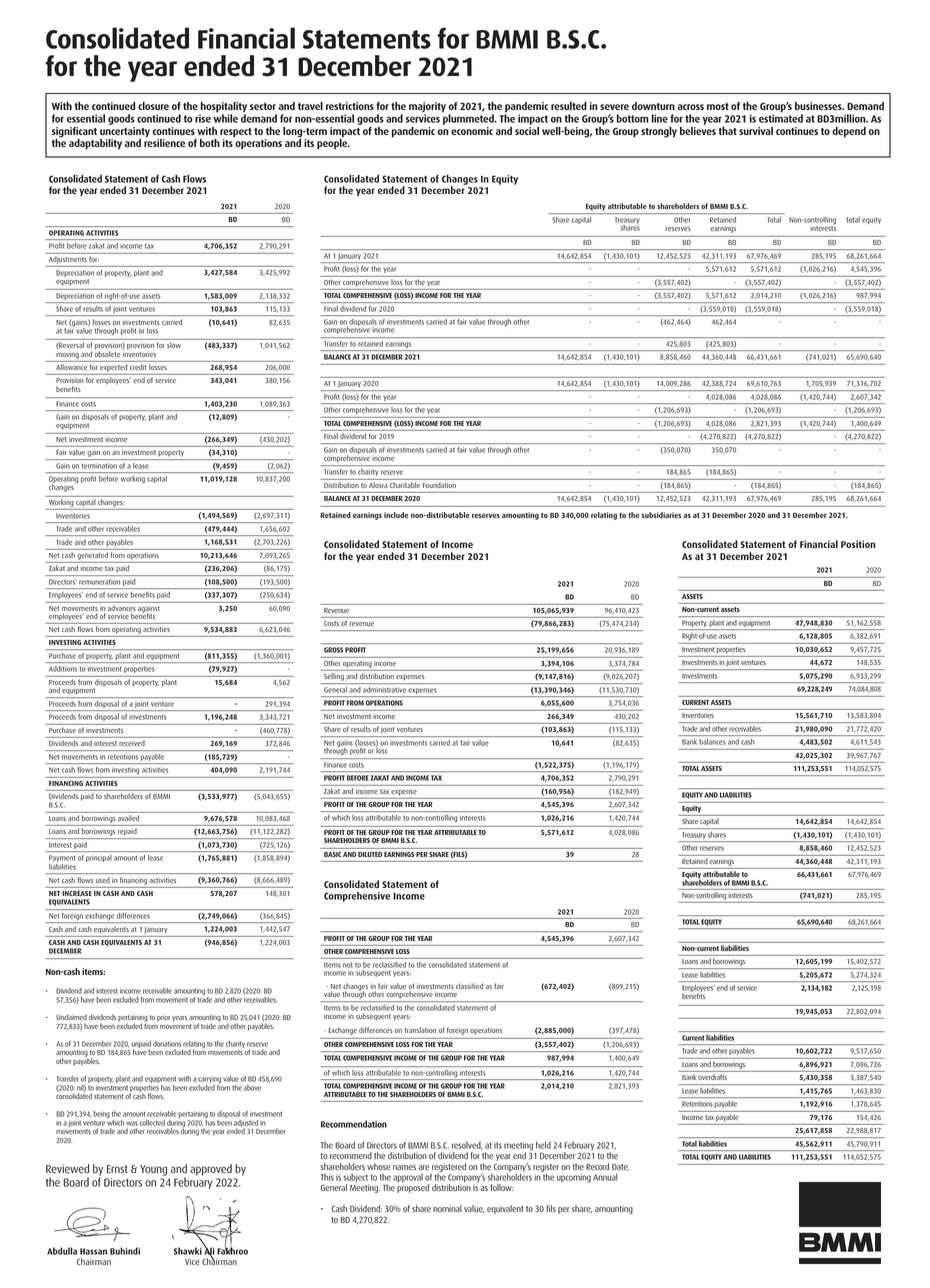 This screenshot has height=1288, width=930. I want to click on slow, so click(174, 345).
